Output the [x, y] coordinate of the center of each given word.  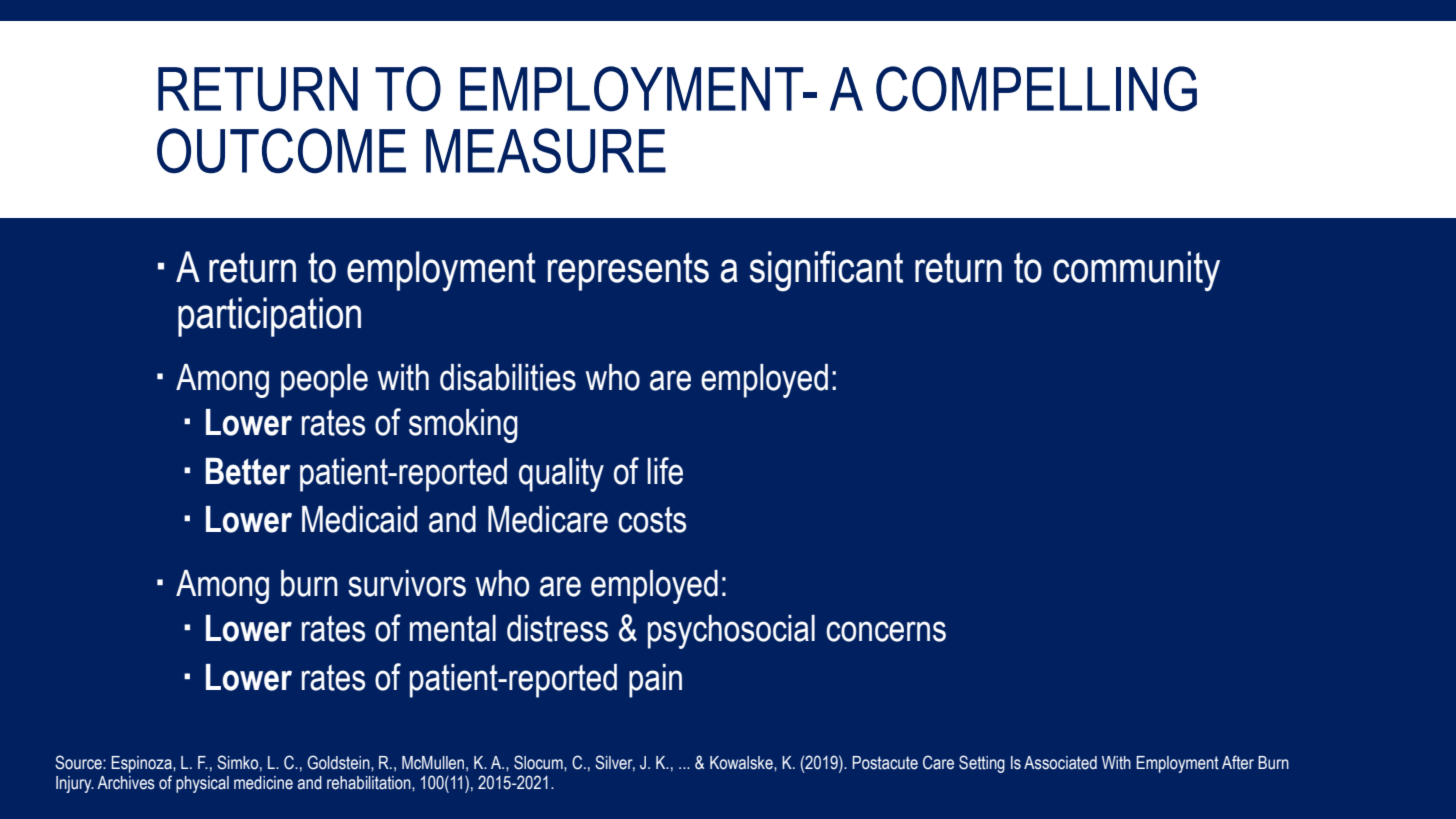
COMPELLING [1036, 89]
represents [628, 271]
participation [269, 317]
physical [202, 784]
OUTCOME [281, 151]
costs [652, 520]
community [1136, 271]
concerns [886, 631]
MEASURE [546, 151]
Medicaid [359, 519]
